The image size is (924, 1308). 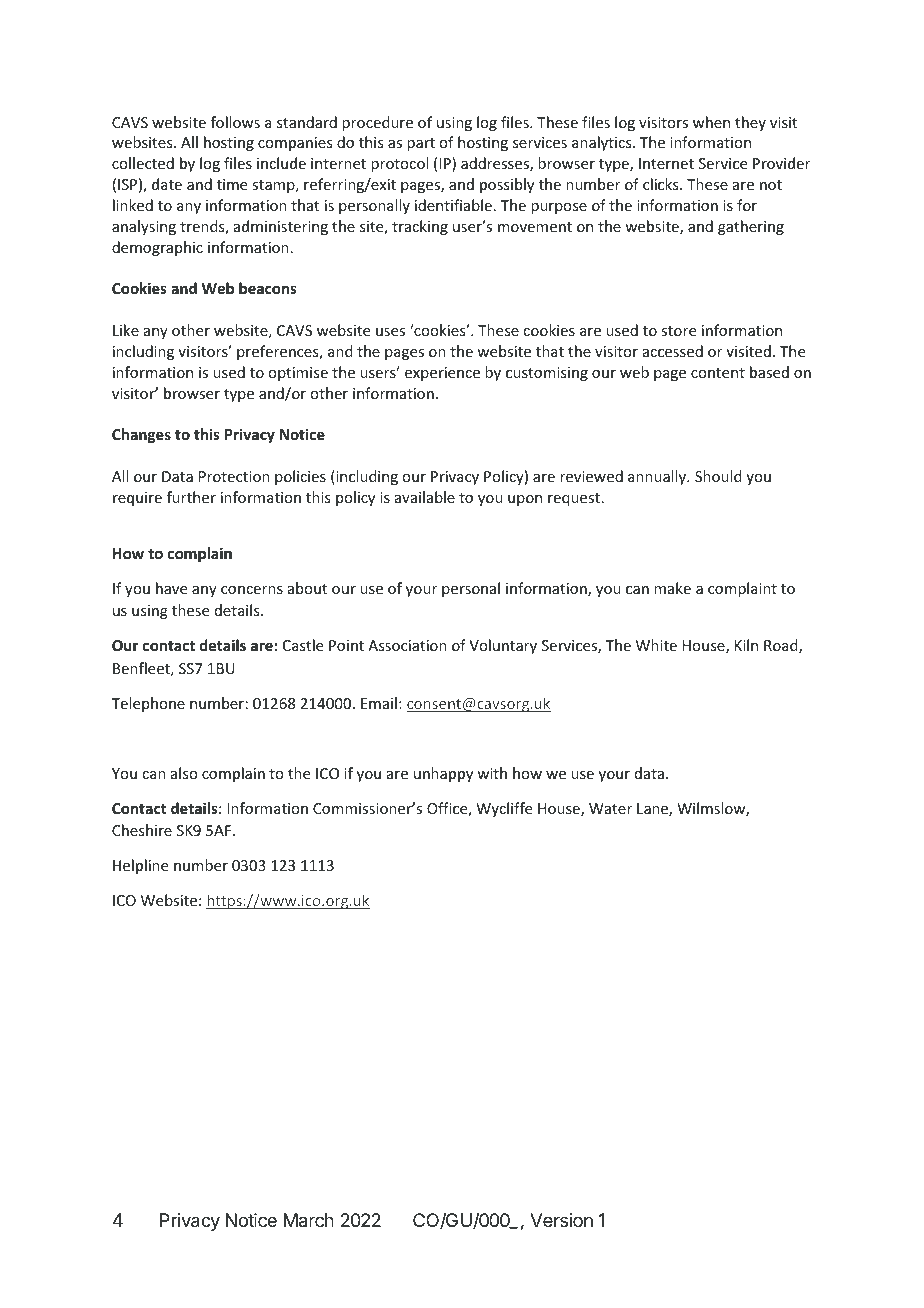 I want to click on time, so click(x=232, y=184).
